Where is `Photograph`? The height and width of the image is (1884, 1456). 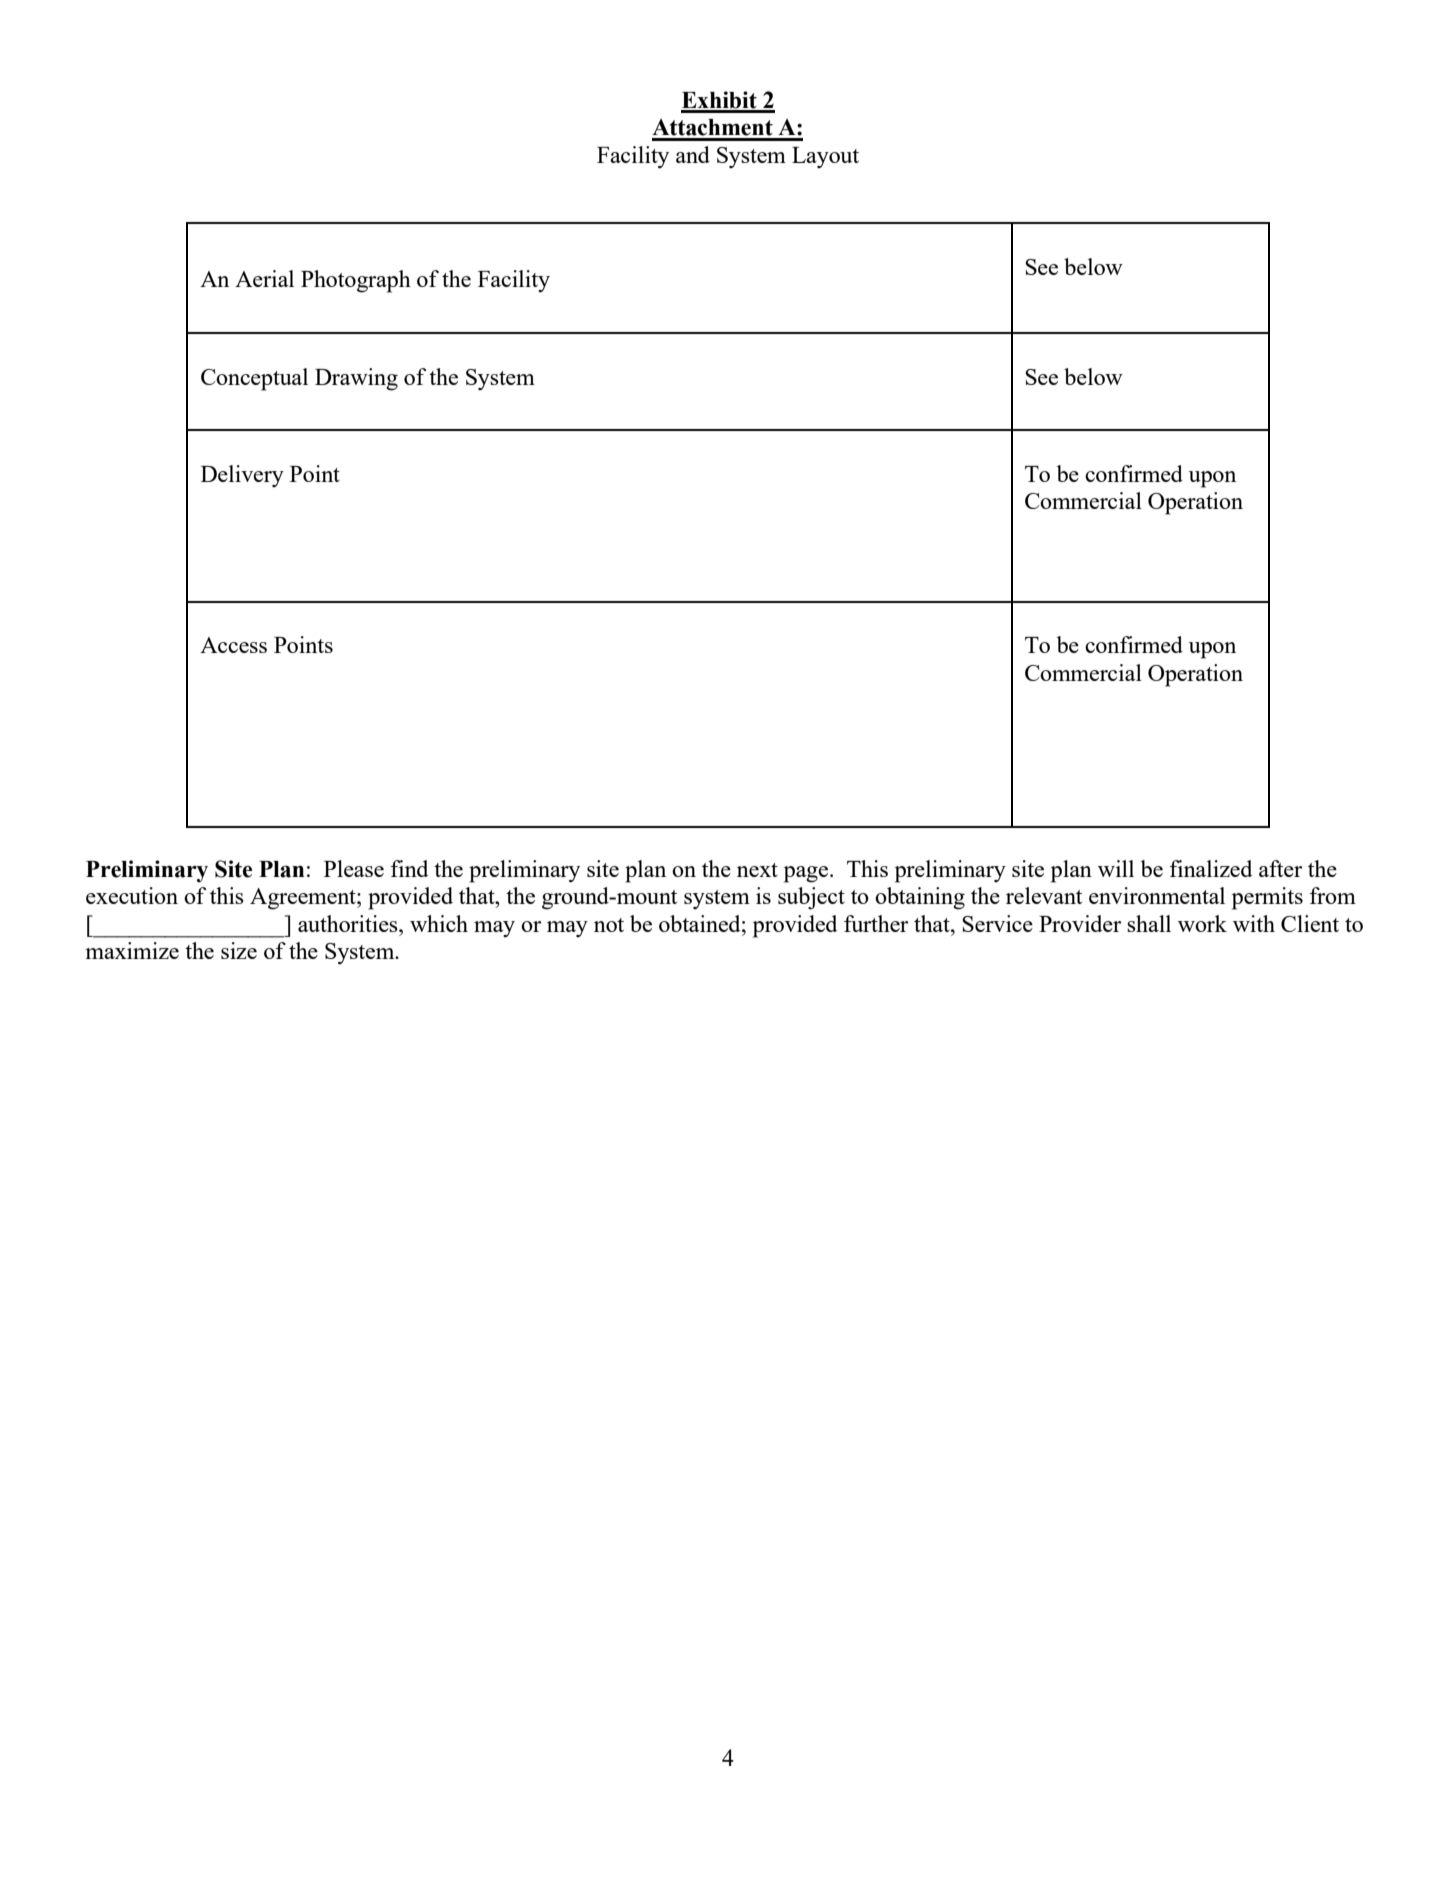 Photograph is located at coordinates (356, 281).
